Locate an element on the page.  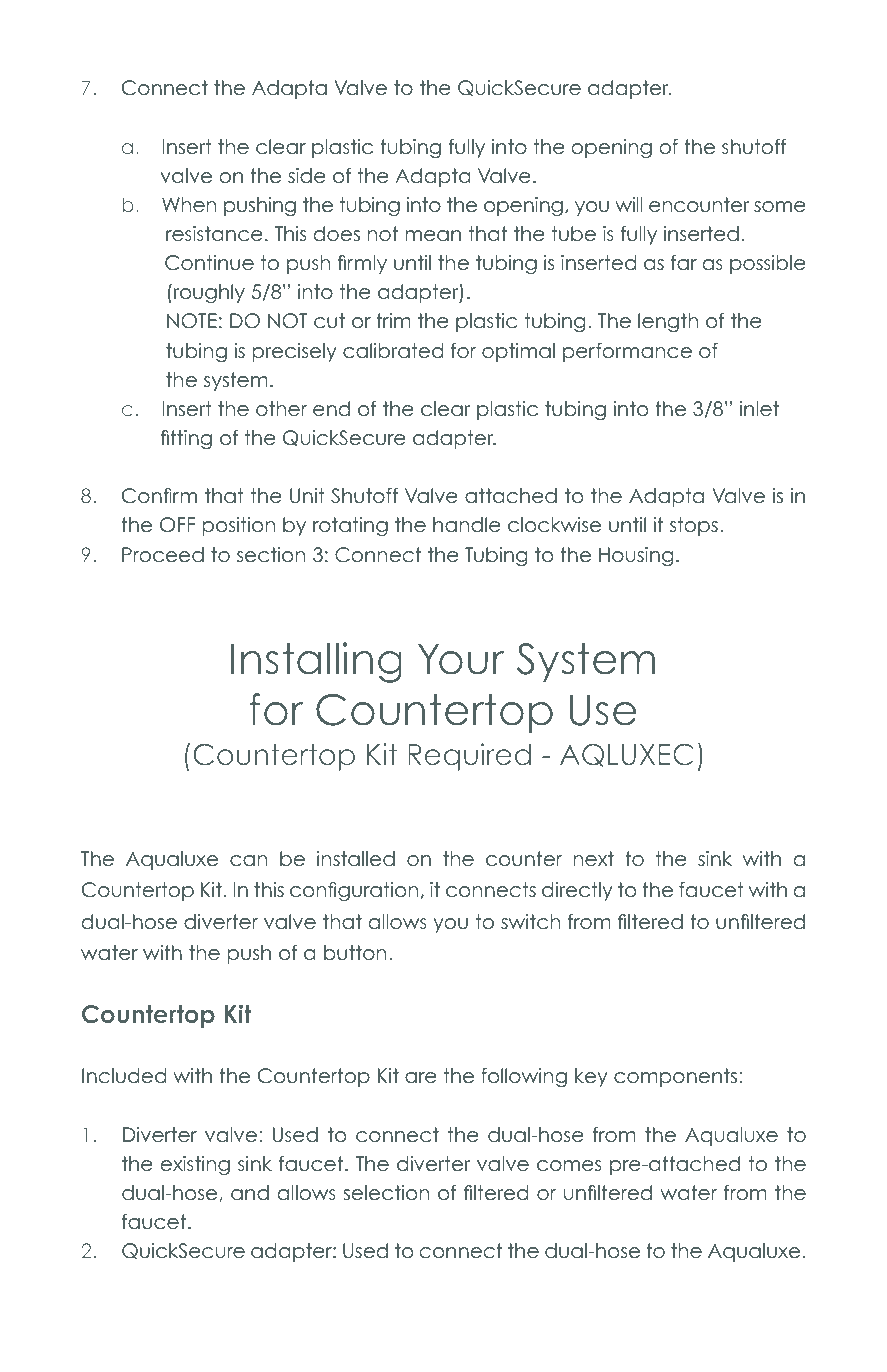
mean is located at coordinates (433, 236).
